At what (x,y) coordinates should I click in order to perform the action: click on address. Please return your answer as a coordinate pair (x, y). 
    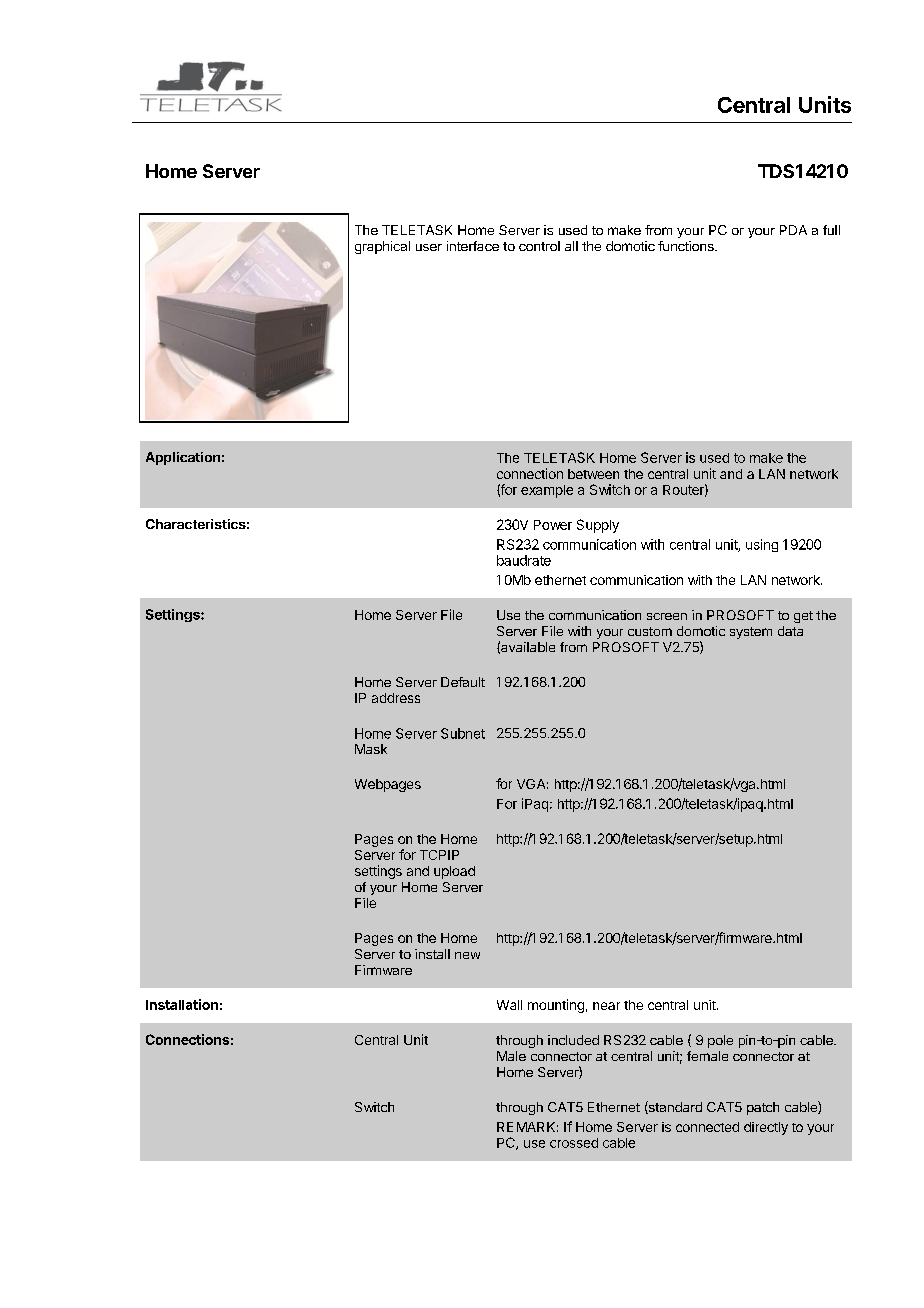
    Looking at the image, I should click on (396, 698).
